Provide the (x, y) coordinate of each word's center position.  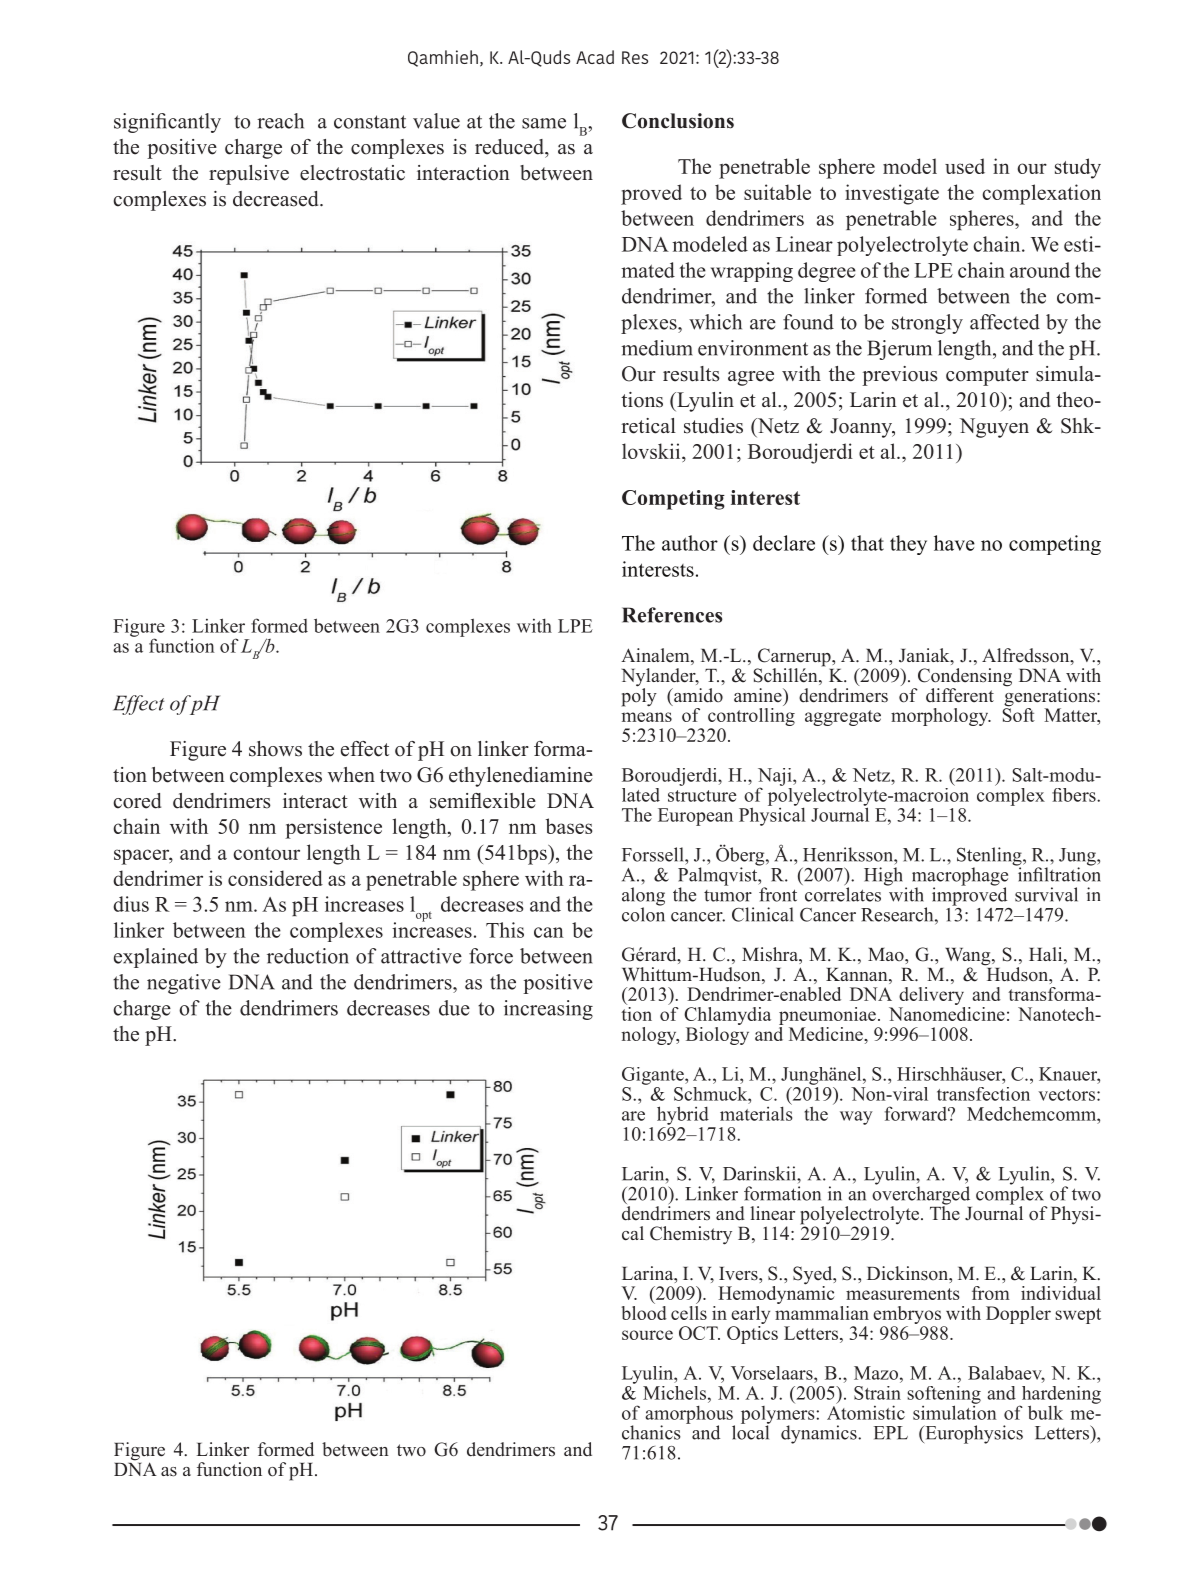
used (965, 166)
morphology (941, 717)
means (646, 717)
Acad (595, 57)
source (647, 1335)
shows (275, 749)
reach (280, 121)
